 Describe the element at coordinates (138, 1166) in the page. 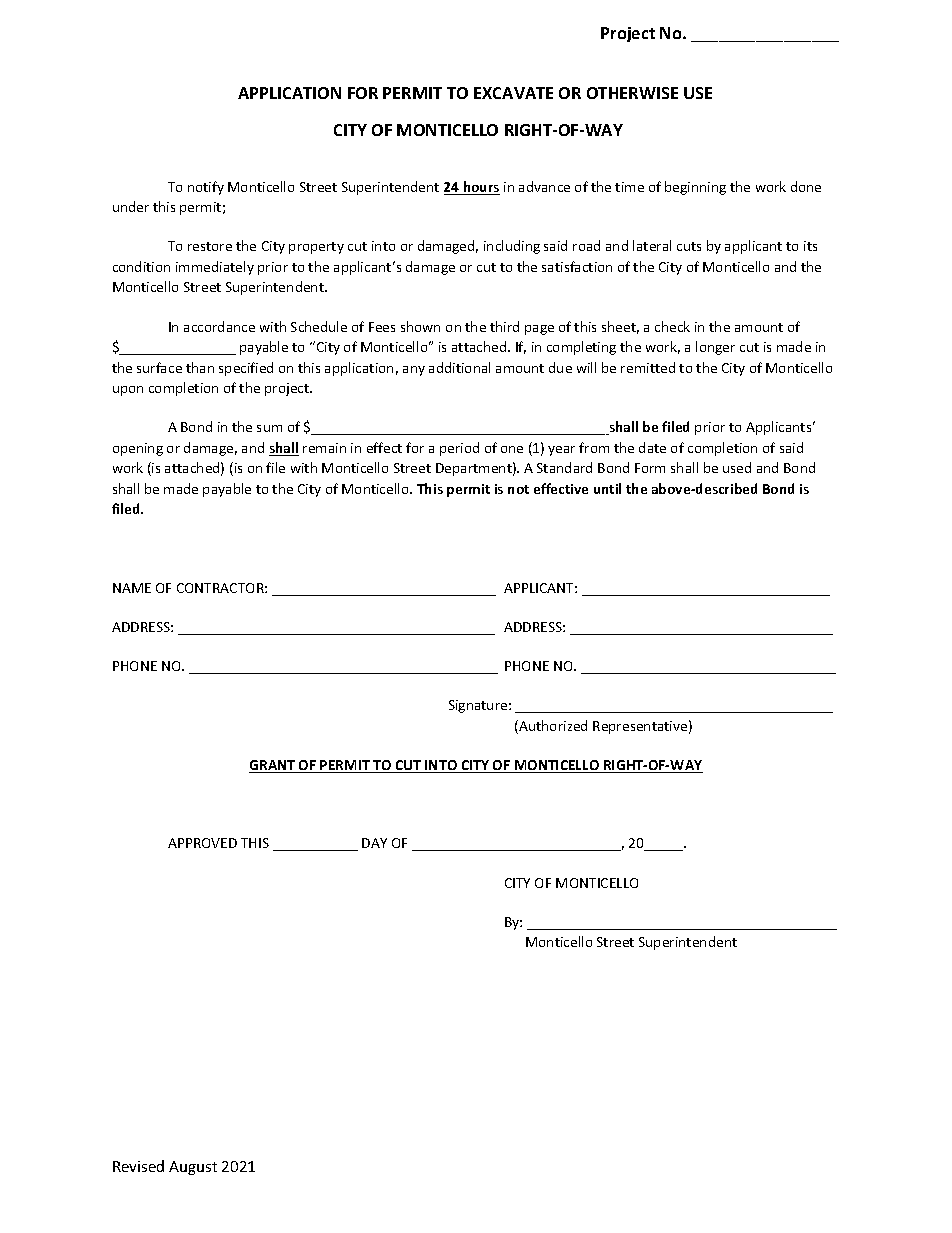

I see `Revised` at that location.
